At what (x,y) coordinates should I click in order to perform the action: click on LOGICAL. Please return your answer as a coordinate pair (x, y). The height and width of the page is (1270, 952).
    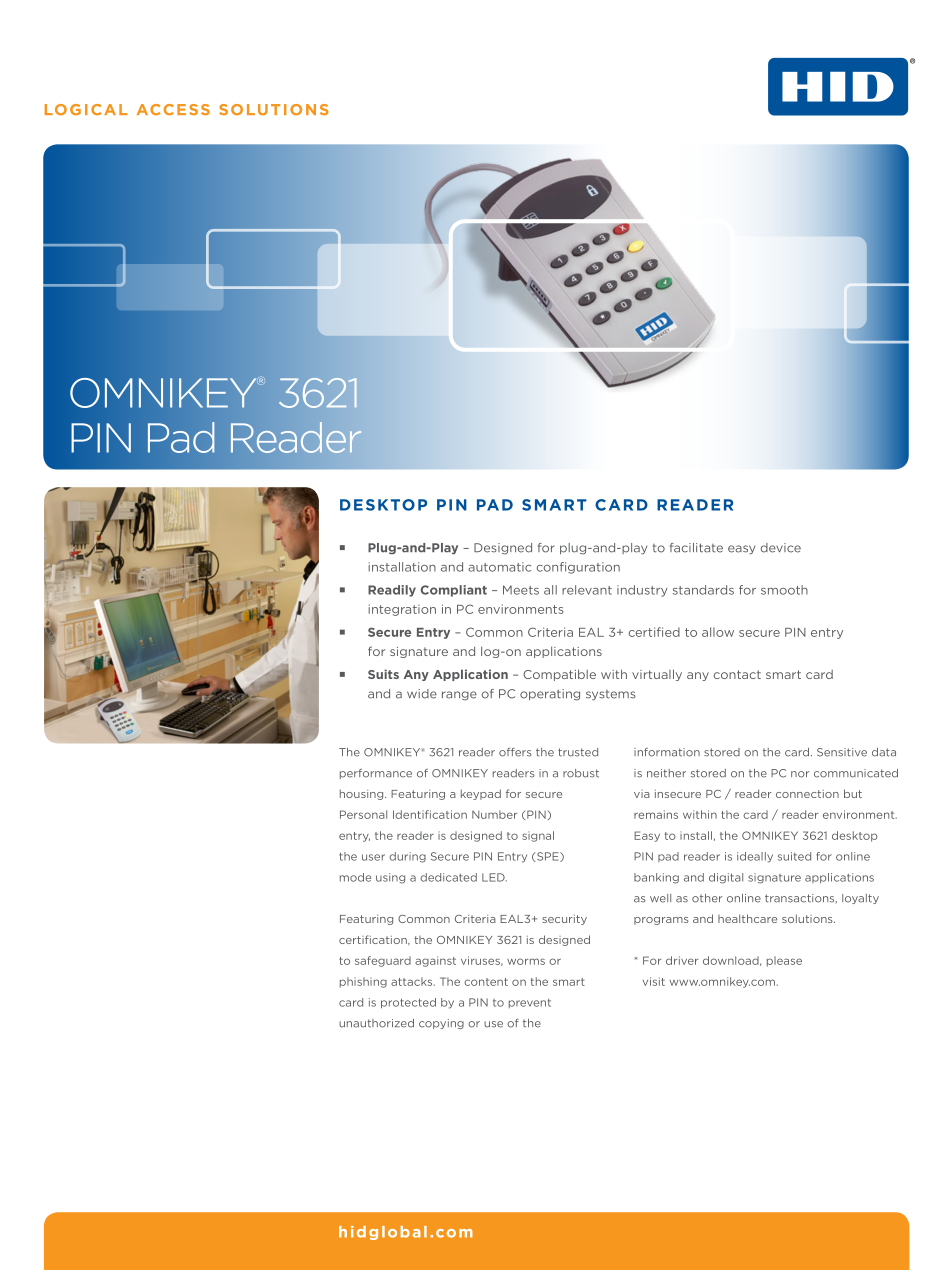
    Looking at the image, I should click on (86, 109).
